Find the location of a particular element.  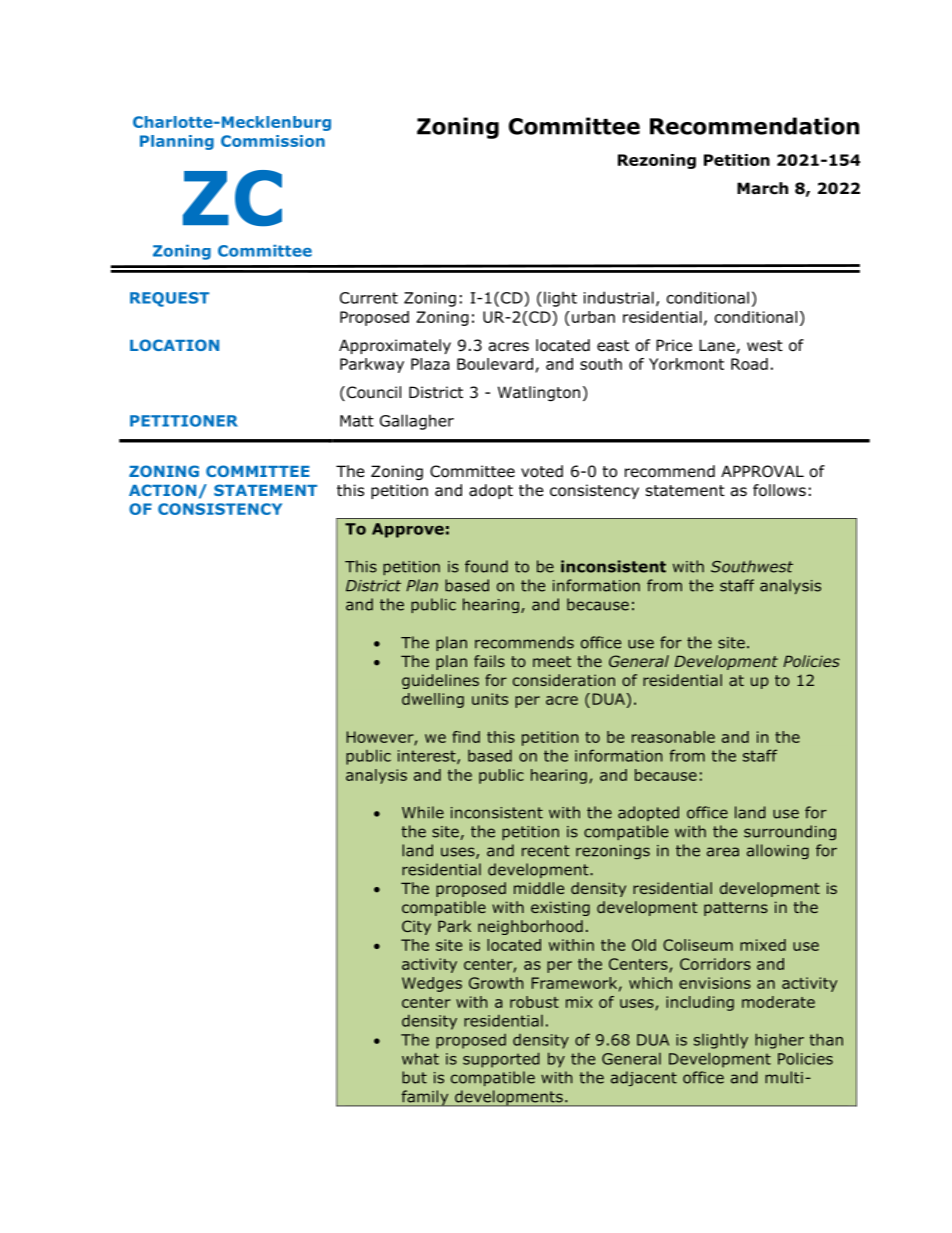

follows is located at coordinates (779, 490).
